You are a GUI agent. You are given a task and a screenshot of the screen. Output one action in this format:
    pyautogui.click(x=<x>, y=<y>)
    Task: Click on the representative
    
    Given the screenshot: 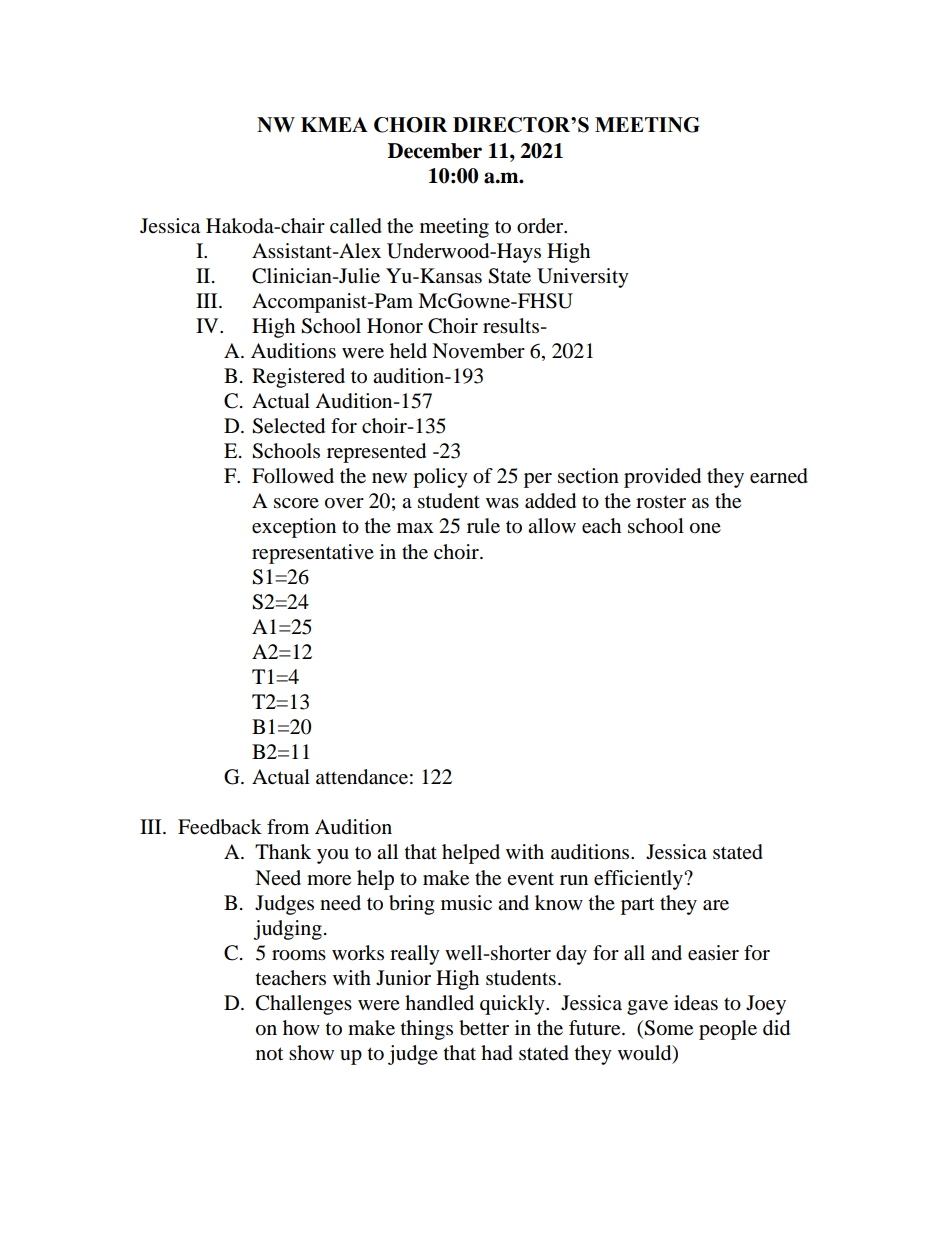 What is the action you would take?
    pyautogui.click(x=313, y=554)
